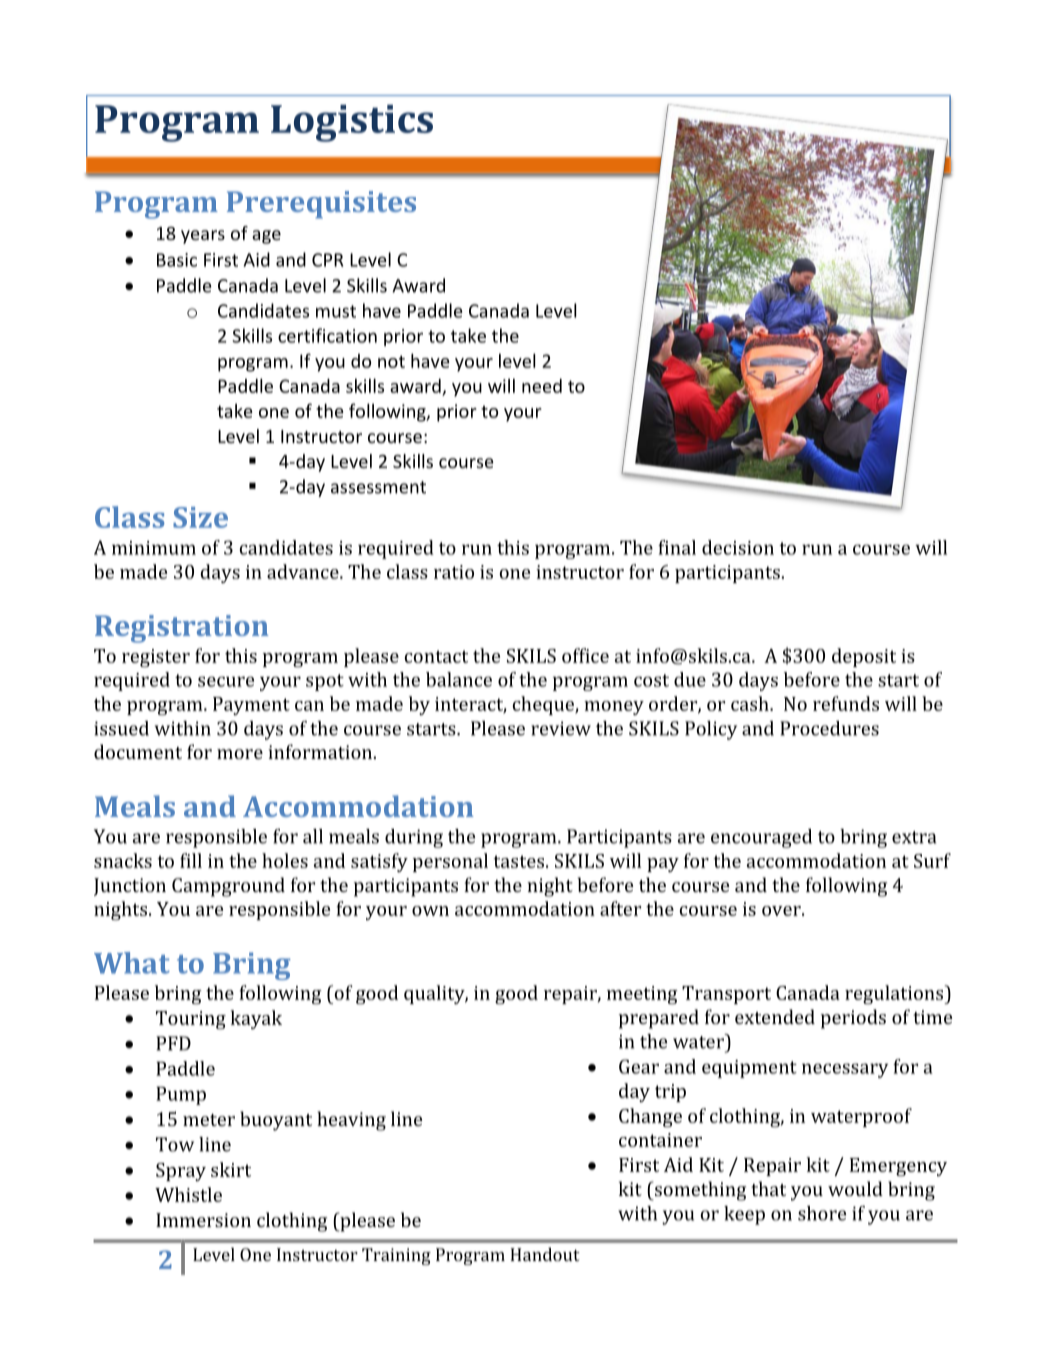  Describe the element at coordinates (561, 728) in the screenshot. I see `review` at that location.
